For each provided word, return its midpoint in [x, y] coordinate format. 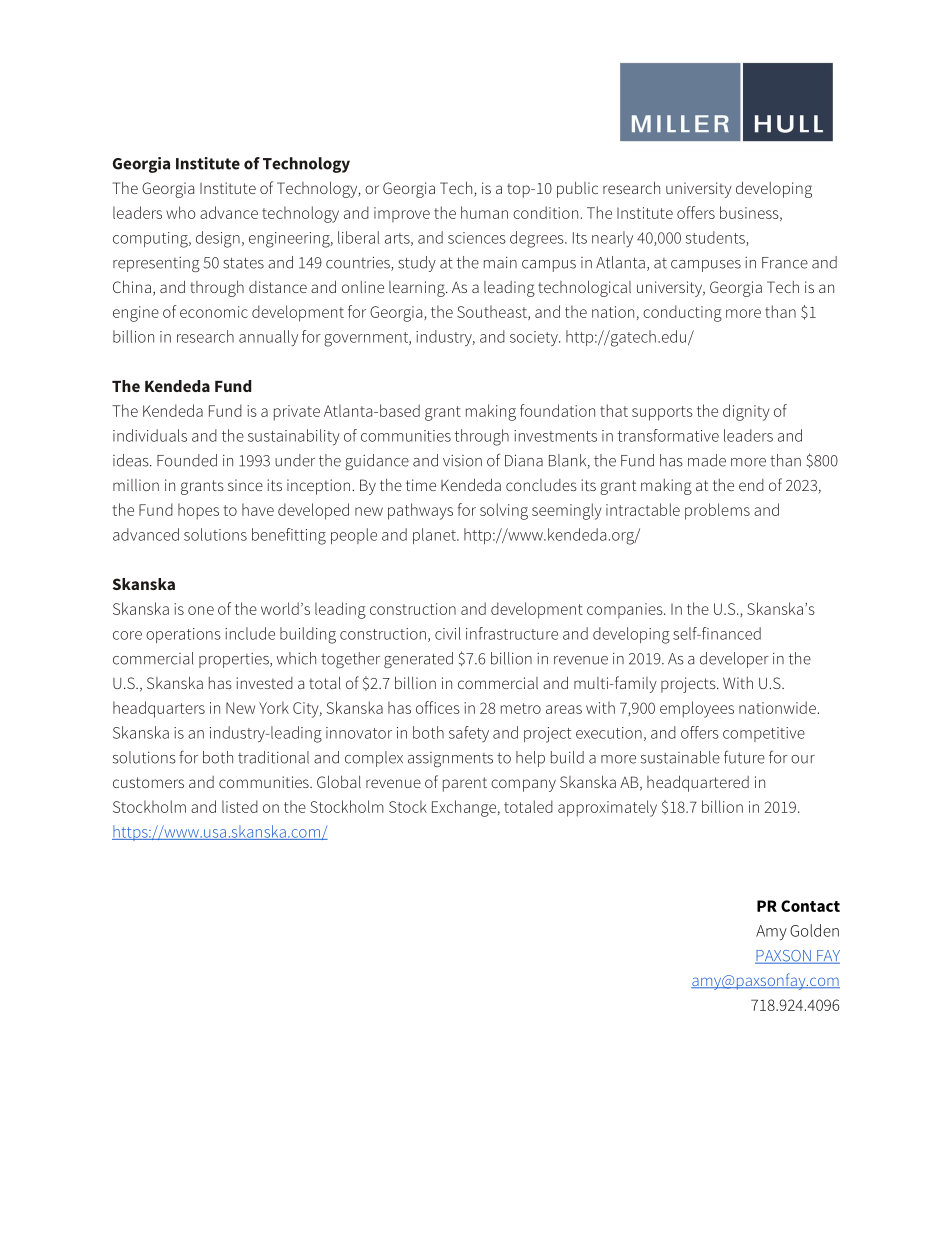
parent [465, 784]
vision [462, 461]
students [716, 238]
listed [240, 806]
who [181, 212]
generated [418, 660]
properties [235, 660]
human [484, 212]
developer [734, 660]
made [707, 460]
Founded [187, 460]
